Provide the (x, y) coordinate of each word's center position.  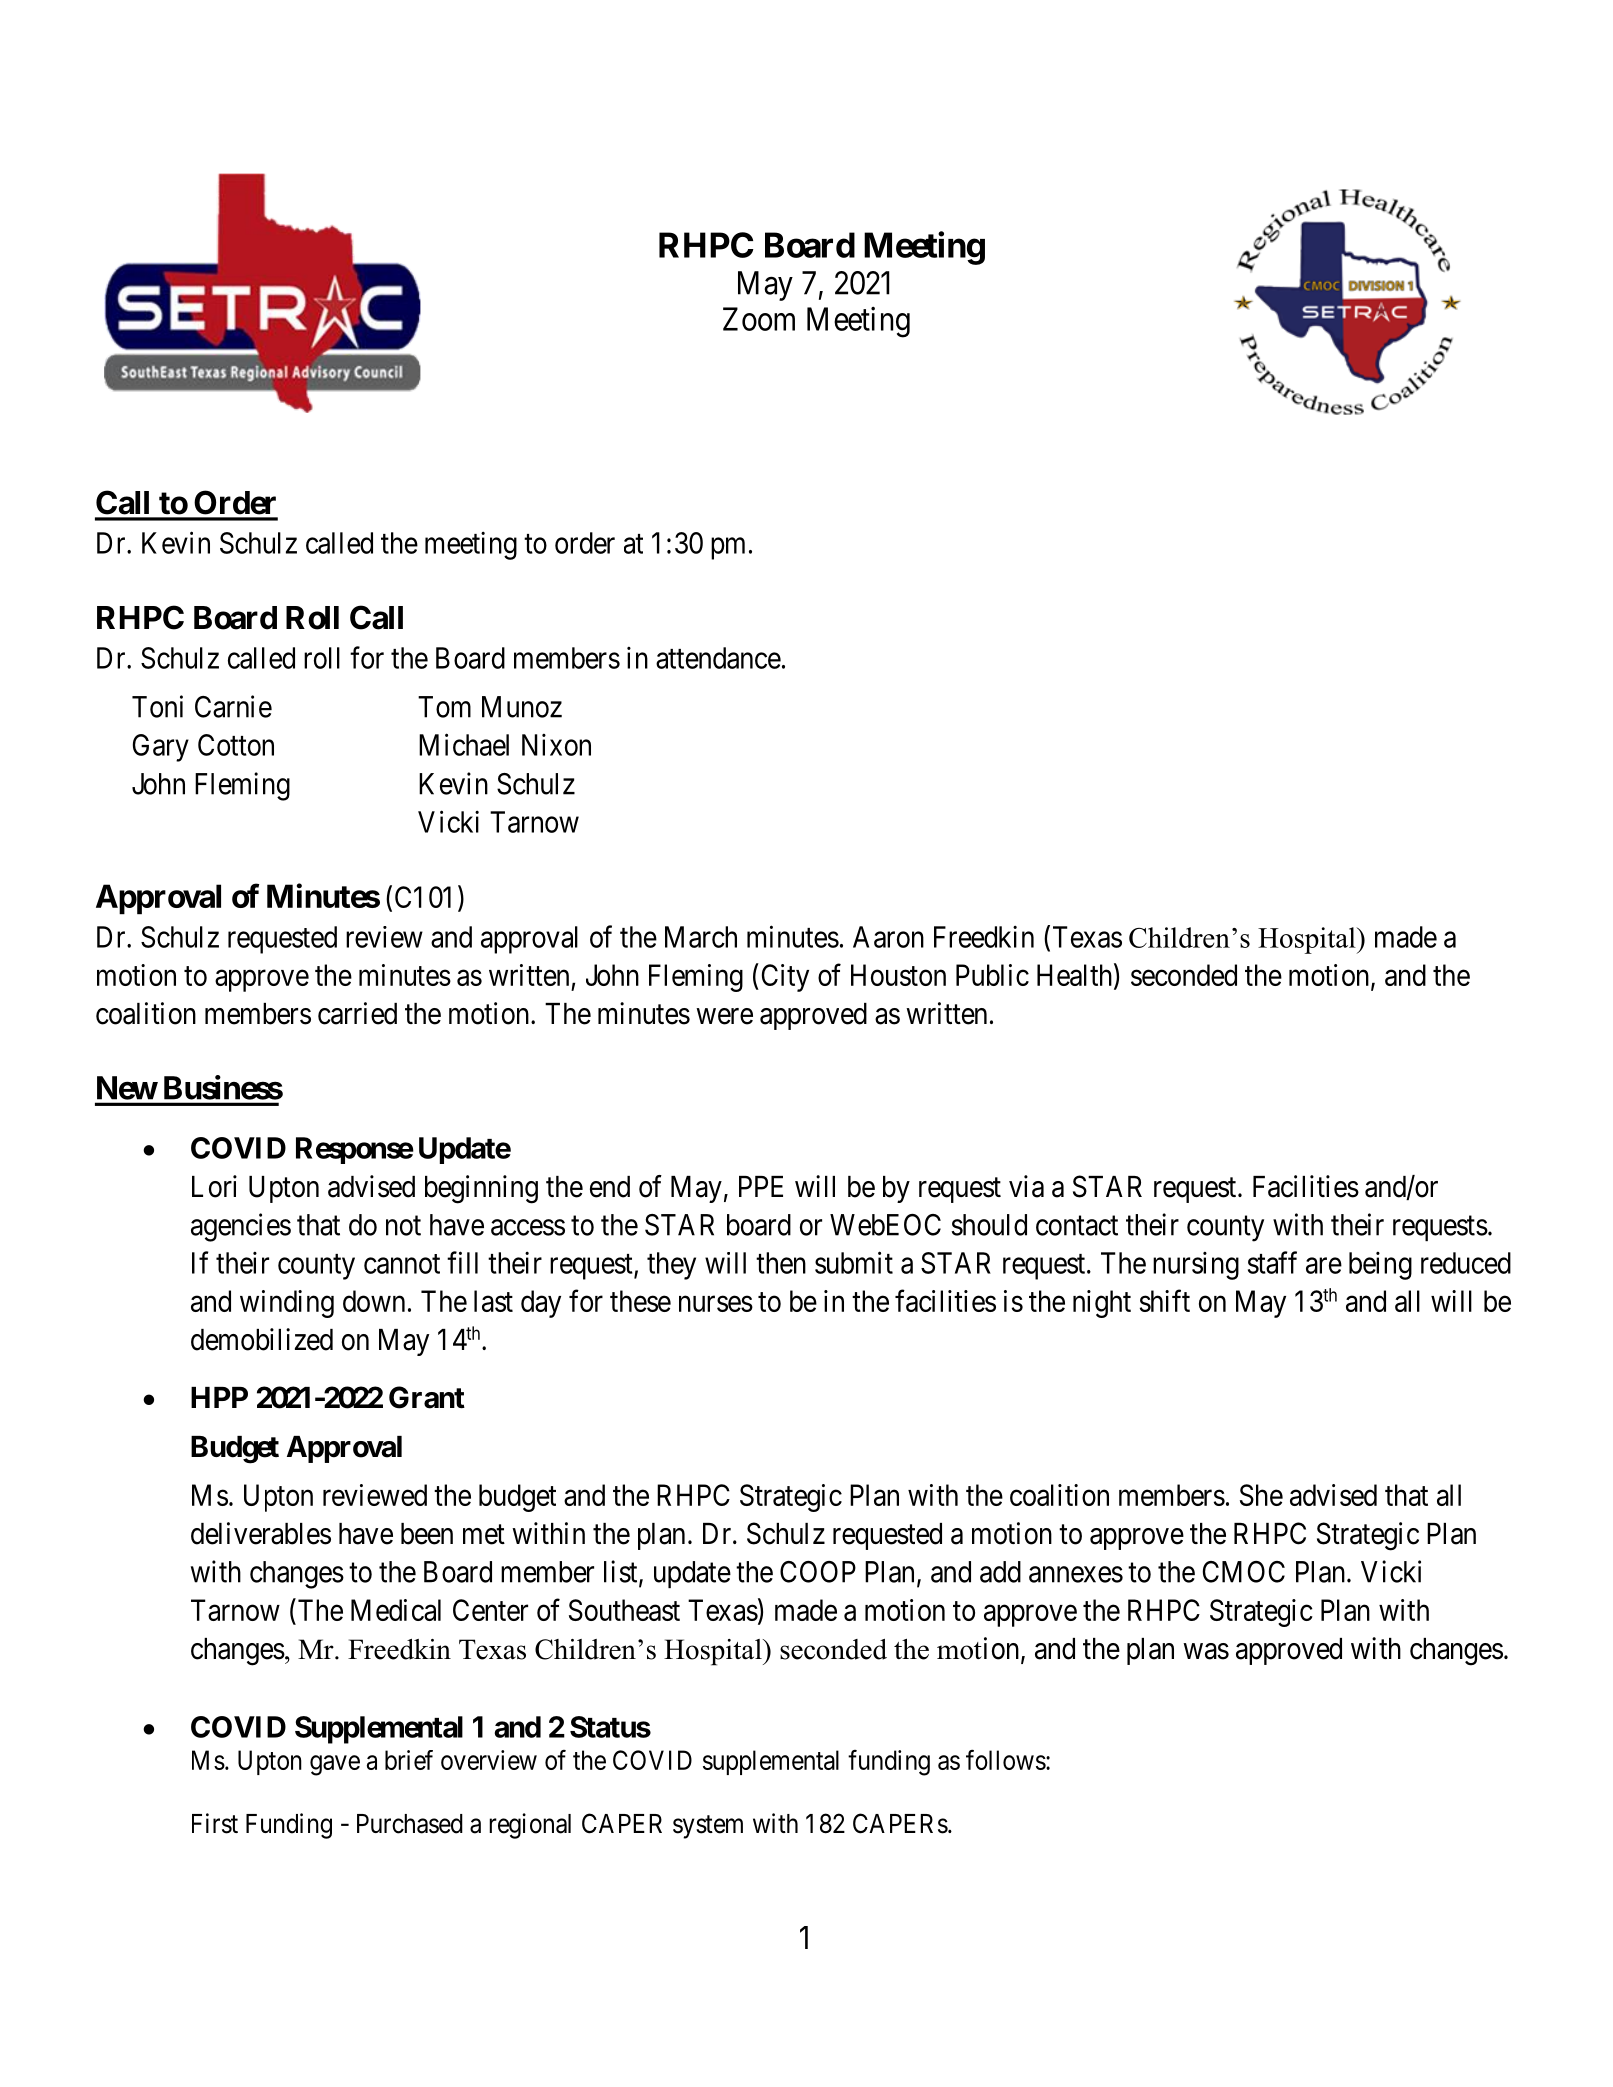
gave (335, 1765)
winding (287, 1304)
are (1324, 1266)
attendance (718, 658)
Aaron (888, 937)
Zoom (759, 319)
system (708, 1827)
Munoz (522, 707)
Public (992, 975)
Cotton (236, 745)
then (781, 1263)
